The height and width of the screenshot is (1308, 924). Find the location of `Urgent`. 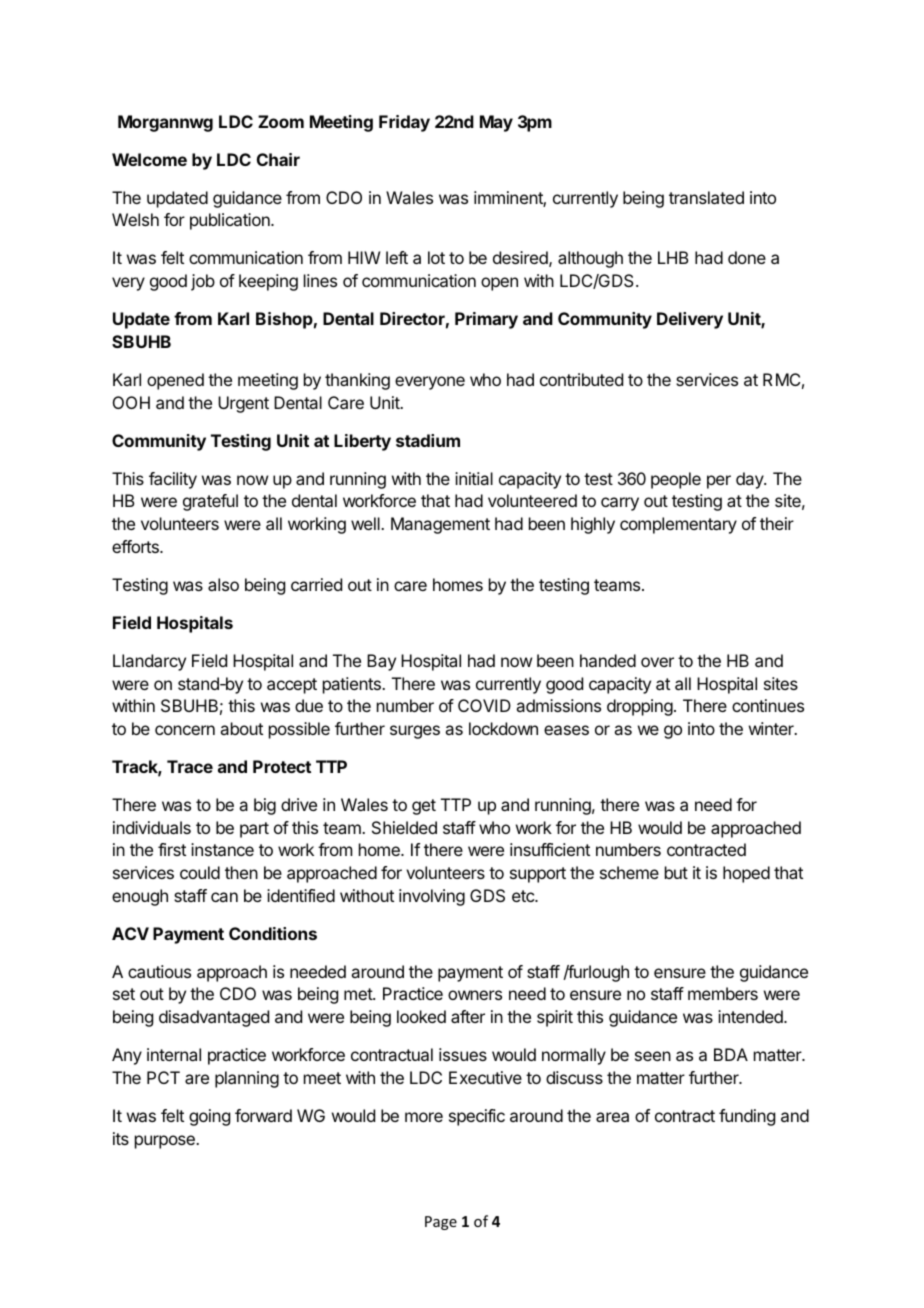

Urgent is located at coordinates (243, 404).
